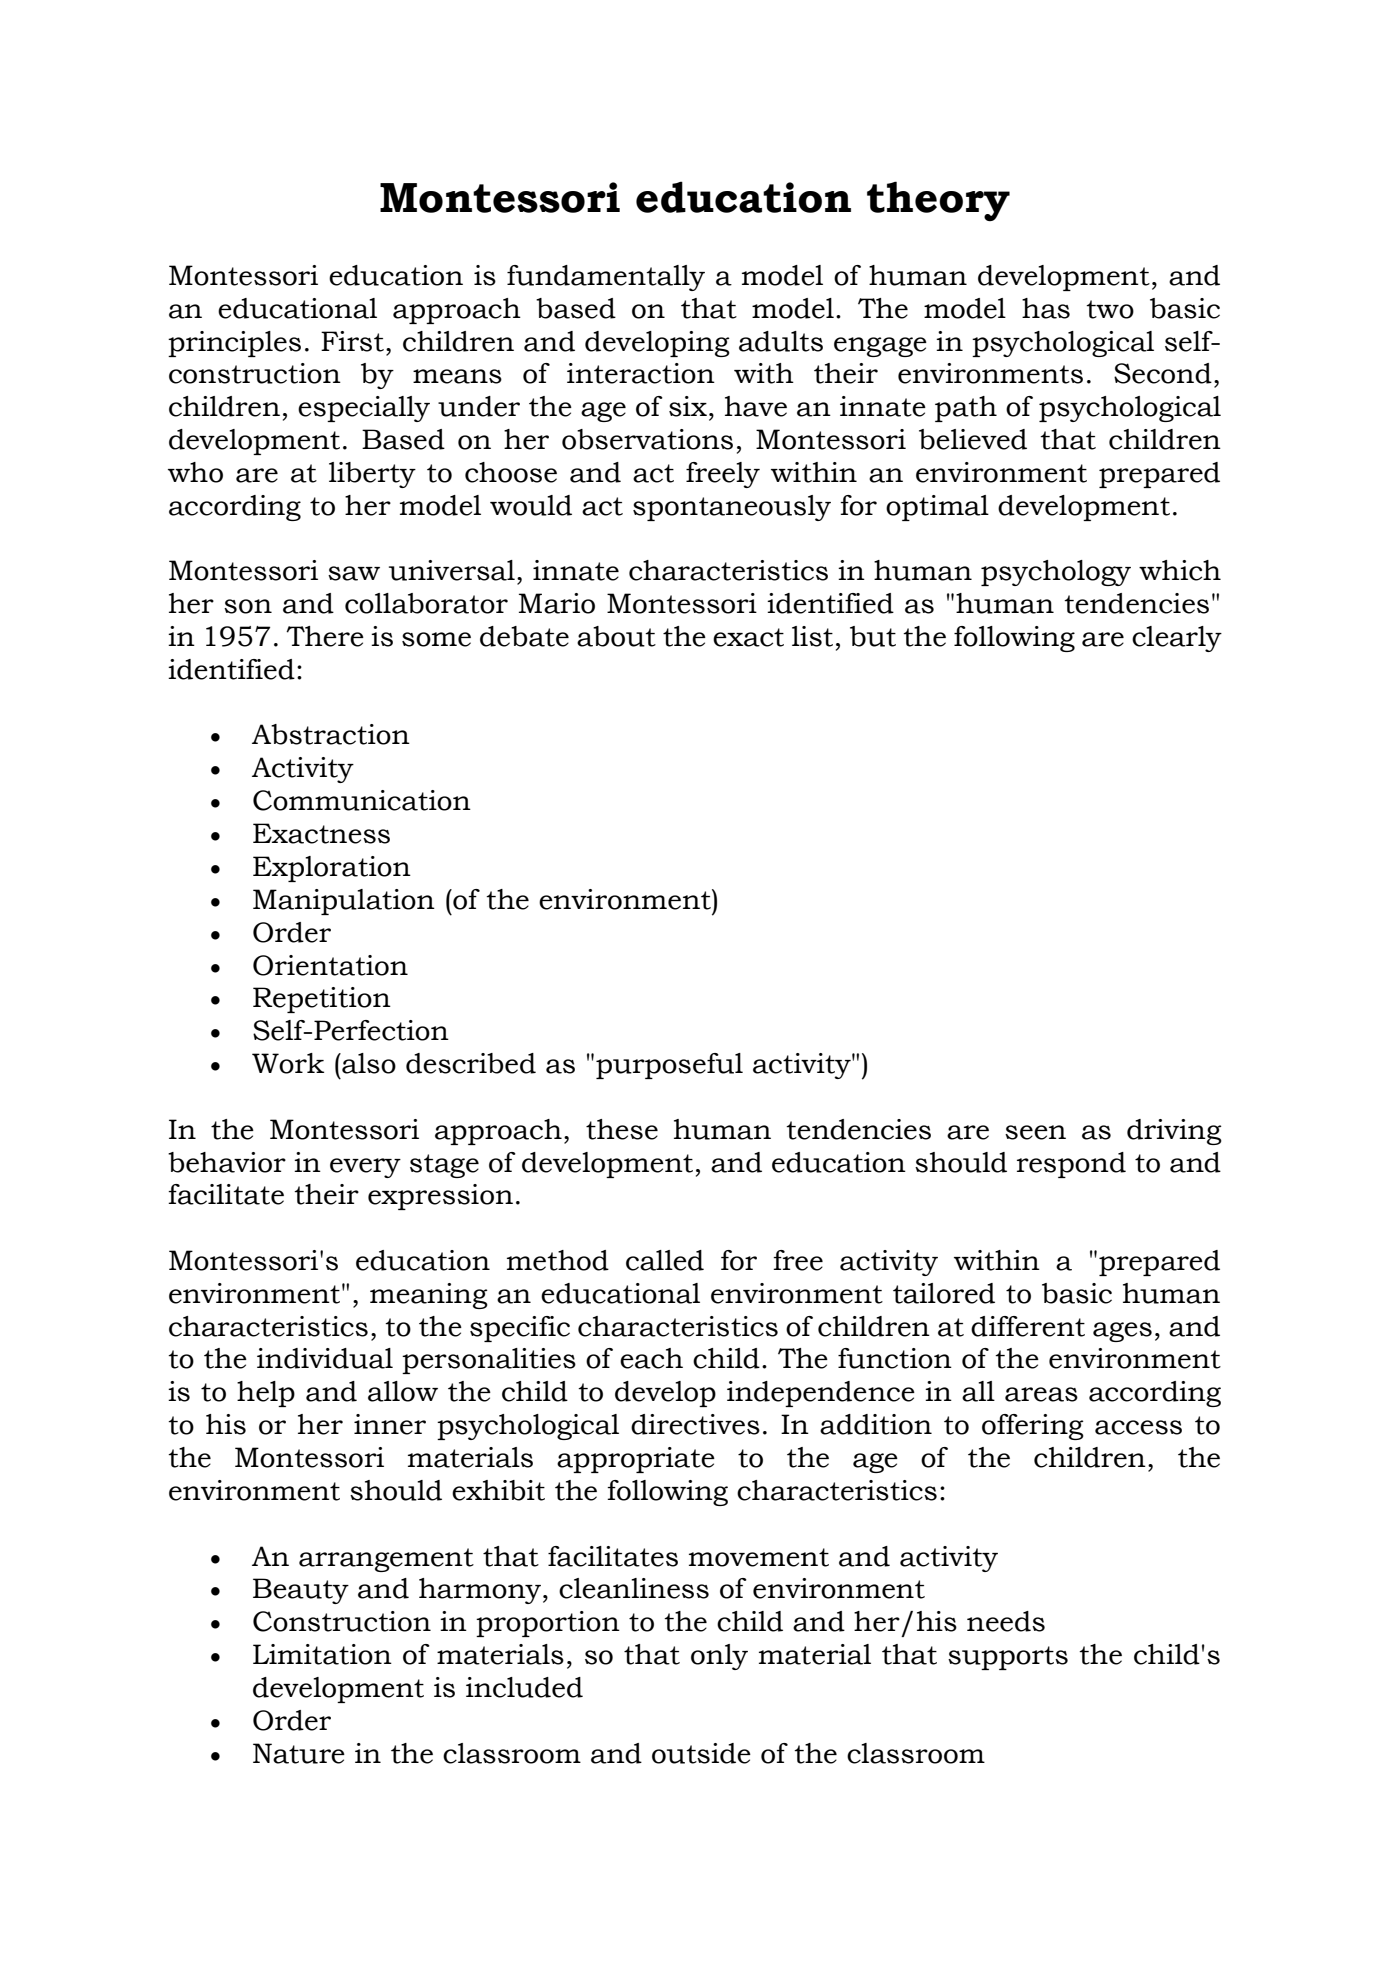  Describe the element at coordinates (352, 341) in the screenshot. I see `First` at that location.
